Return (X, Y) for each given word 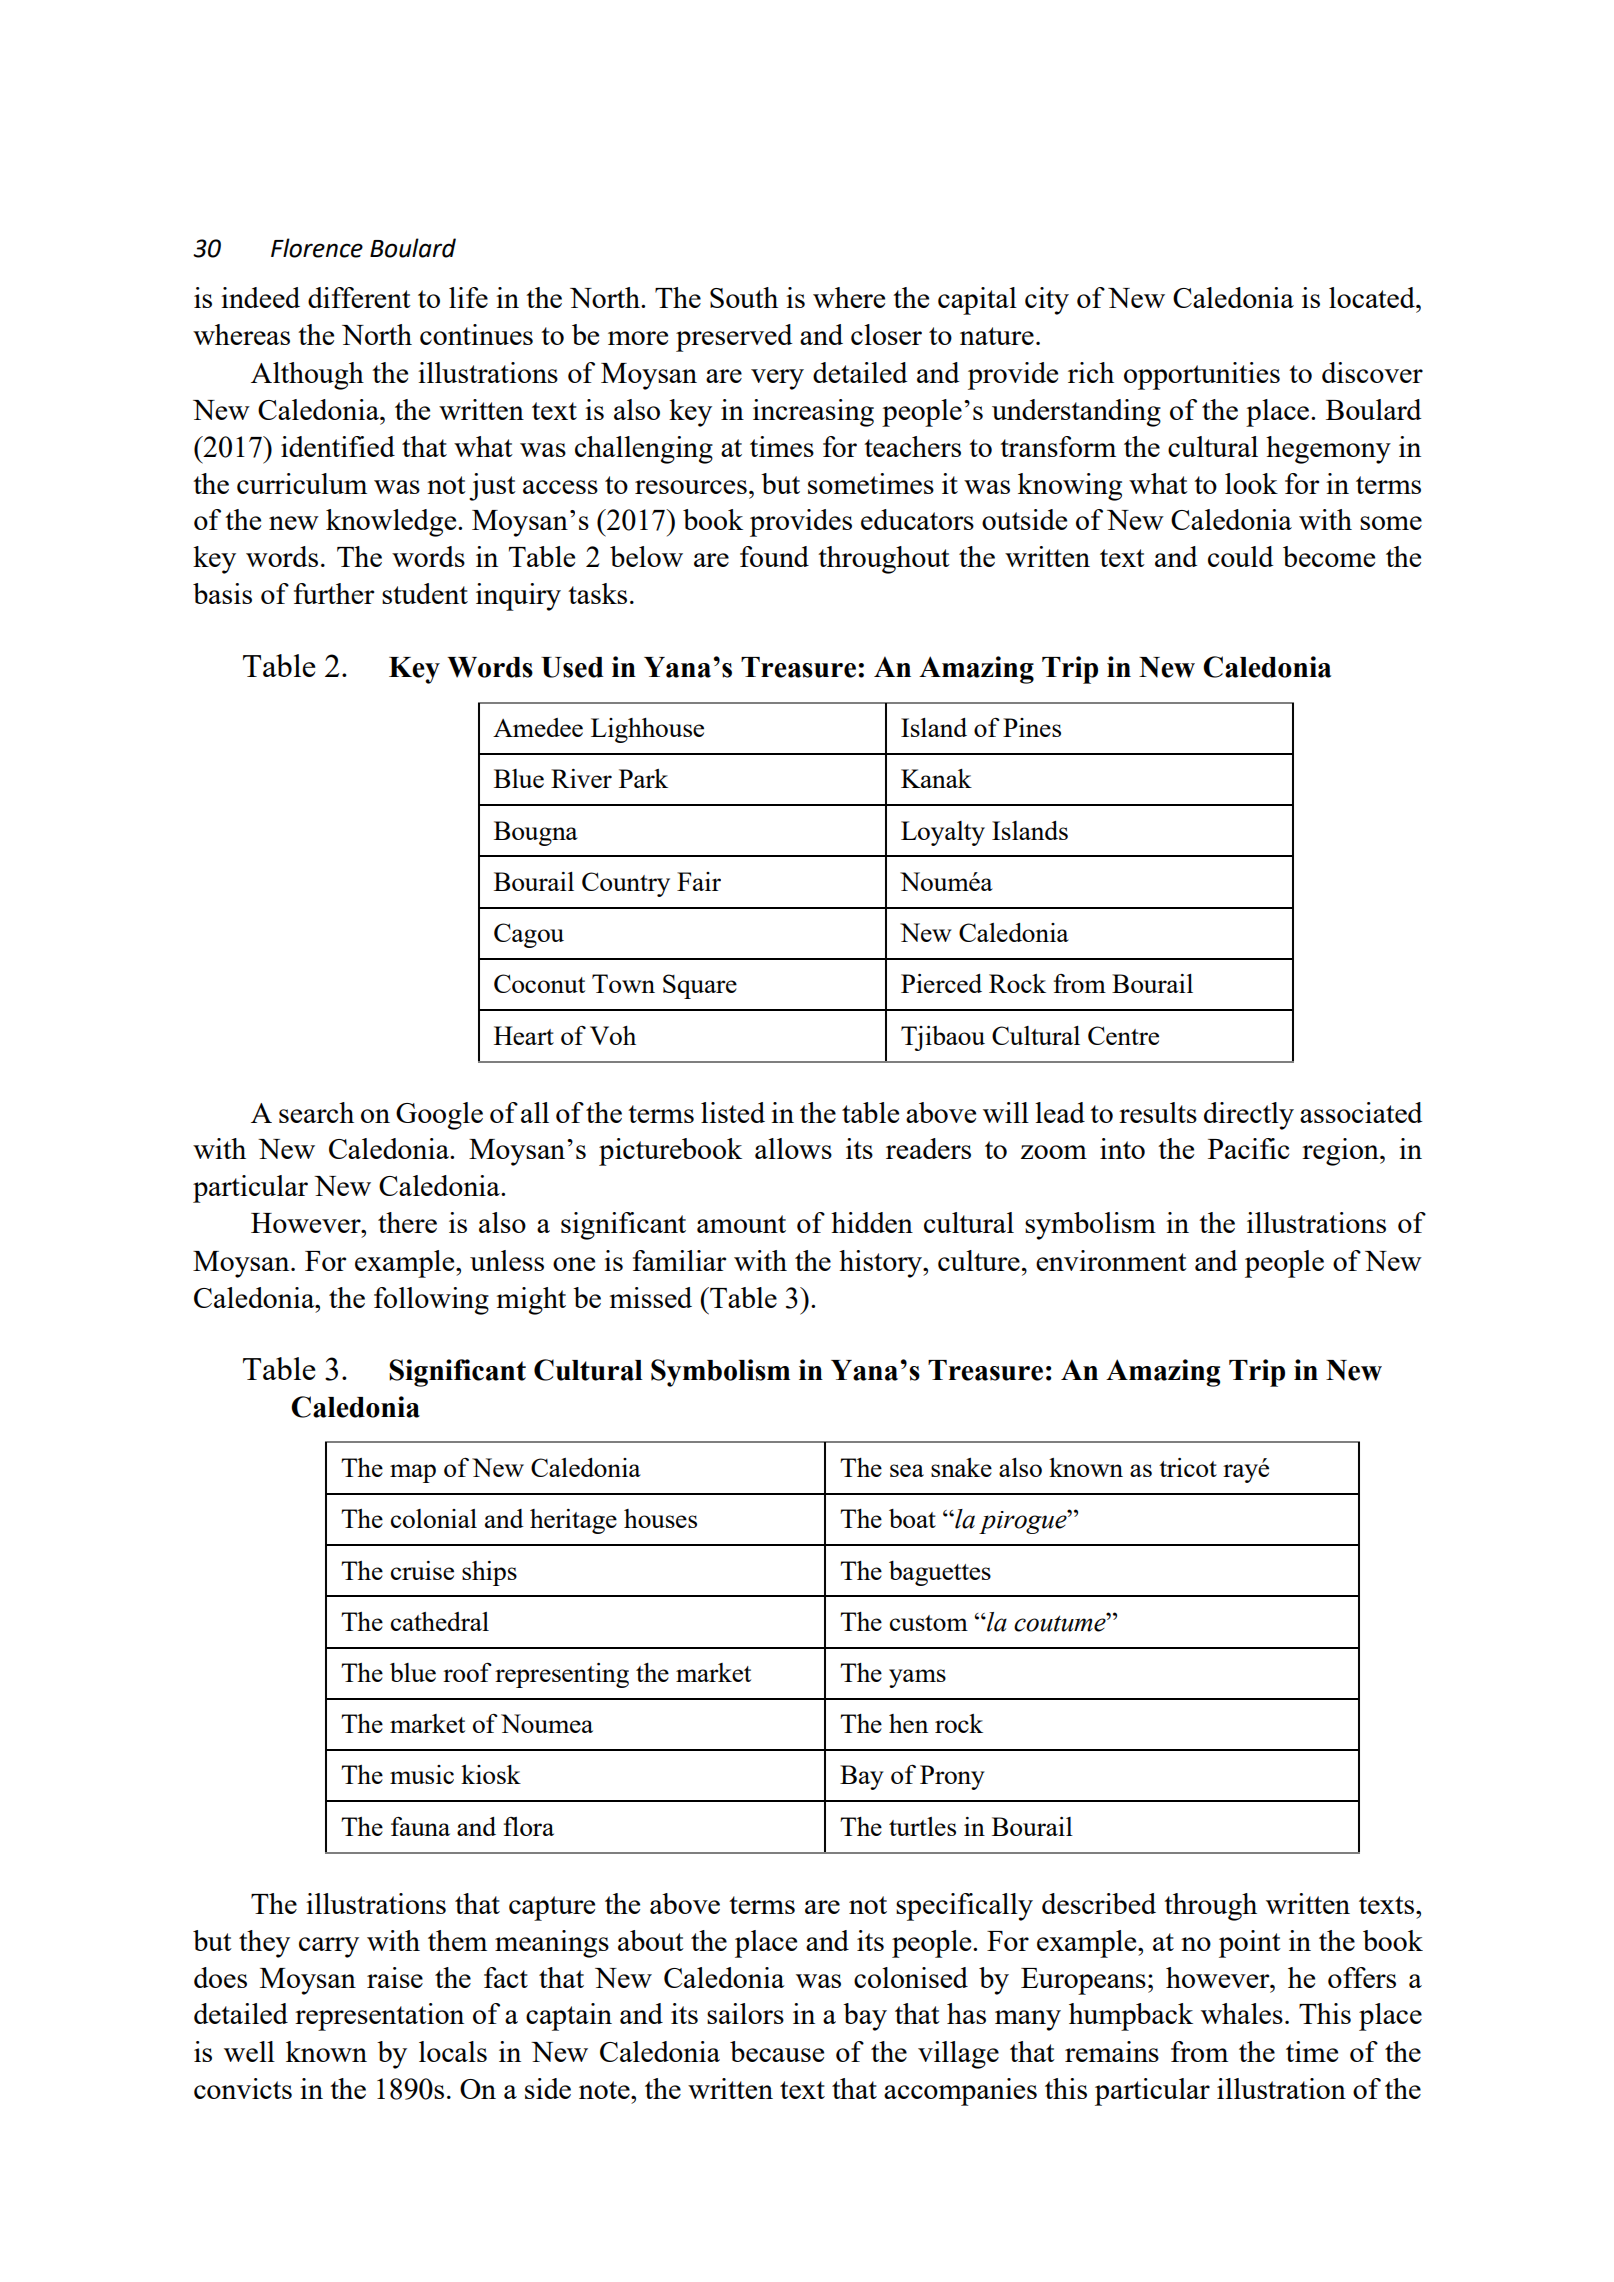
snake (961, 1467)
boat (912, 1518)
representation (379, 2017)
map (413, 1473)
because (777, 2051)
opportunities (1202, 376)
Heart (524, 1035)
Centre (1123, 1035)
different (359, 297)
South (744, 297)
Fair (699, 881)
